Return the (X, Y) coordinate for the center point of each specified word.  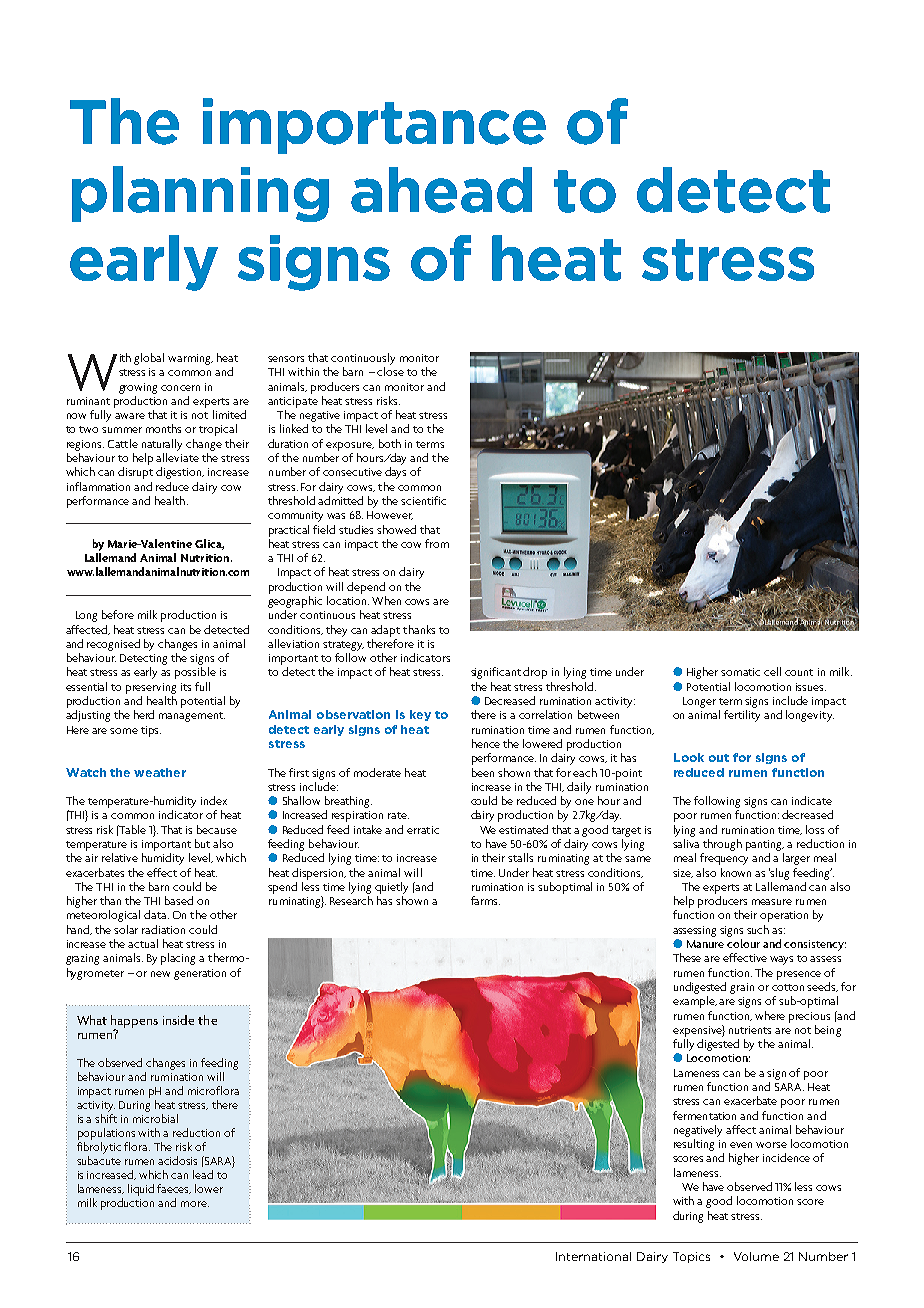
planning (200, 194)
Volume (756, 1256)
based (179, 900)
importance (374, 126)
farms (485, 900)
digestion (180, 473)
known (736, 872)
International (593, 1256)
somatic (740, 672)
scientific (423, 500)
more (195, 1204)
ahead (441, 190)
